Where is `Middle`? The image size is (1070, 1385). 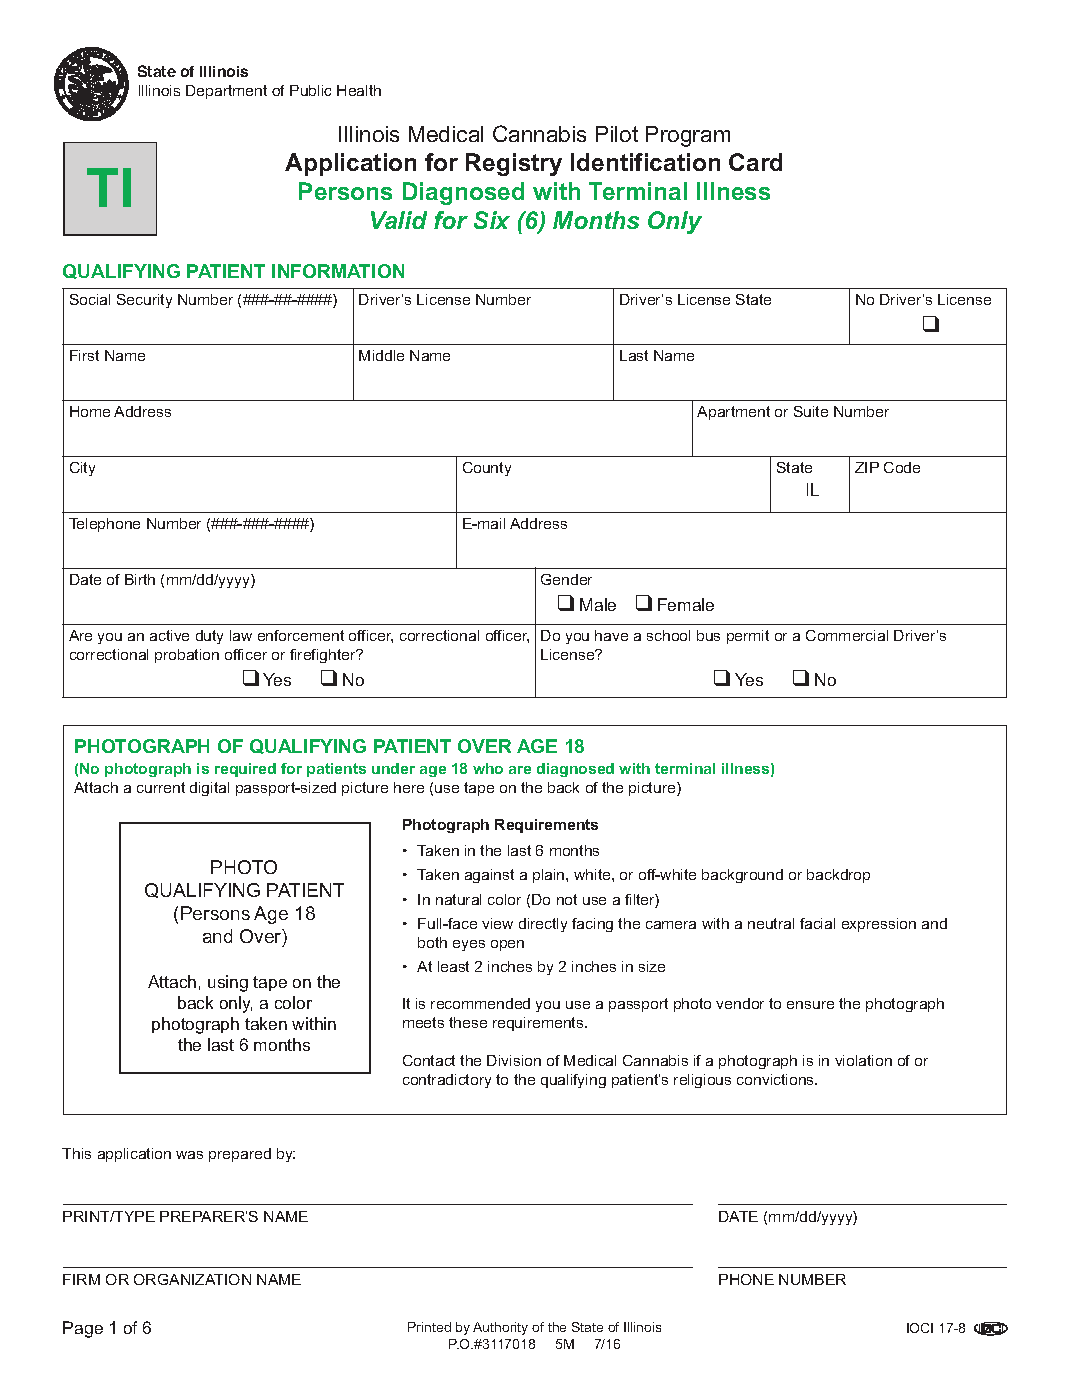 Middle is located at coordinates (381, 355).
